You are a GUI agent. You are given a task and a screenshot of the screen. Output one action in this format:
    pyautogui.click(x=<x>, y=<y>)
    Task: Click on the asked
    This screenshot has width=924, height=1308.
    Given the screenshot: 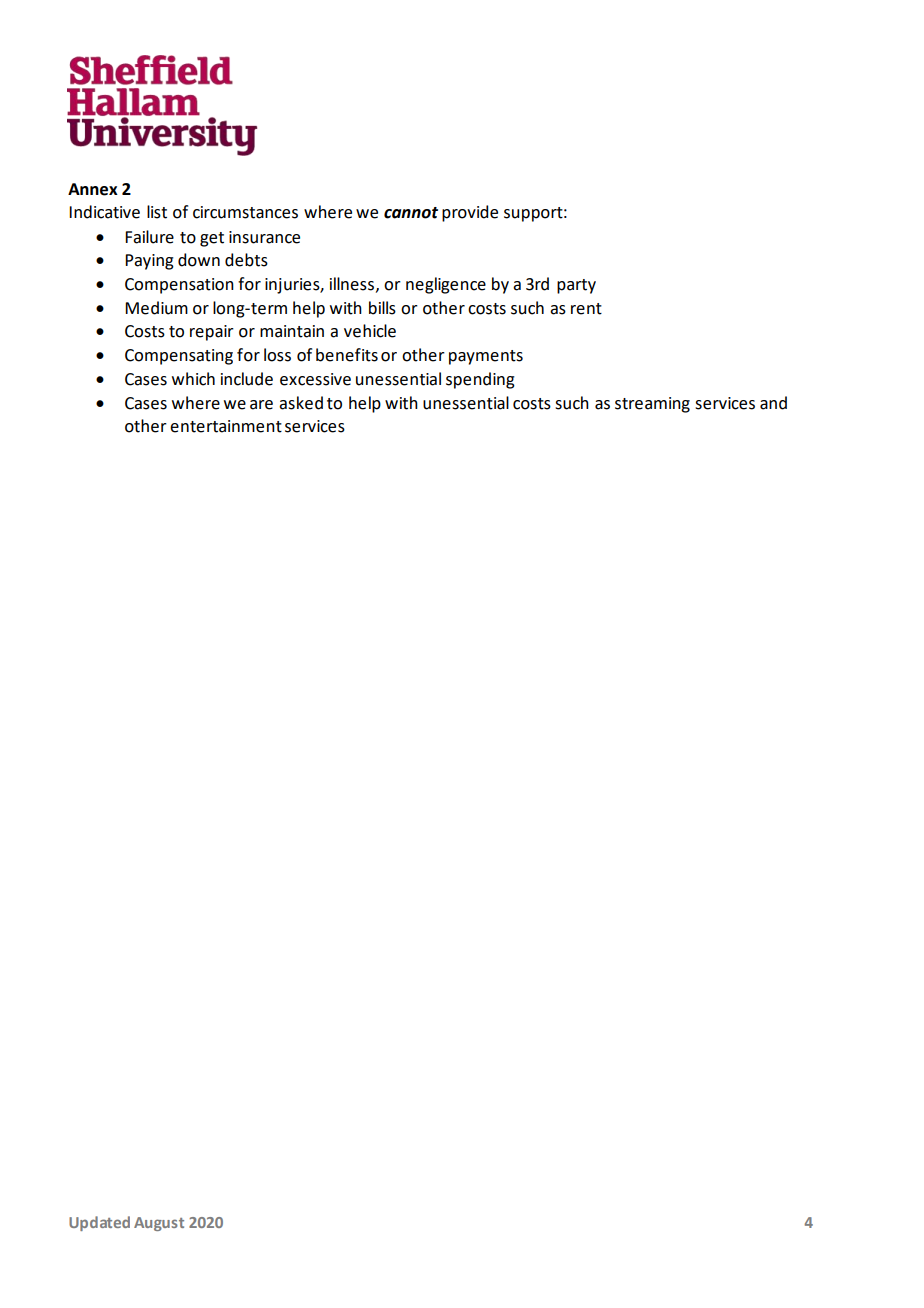 What is the action you would take?
    pyautogui.click(x=301, y=403)
